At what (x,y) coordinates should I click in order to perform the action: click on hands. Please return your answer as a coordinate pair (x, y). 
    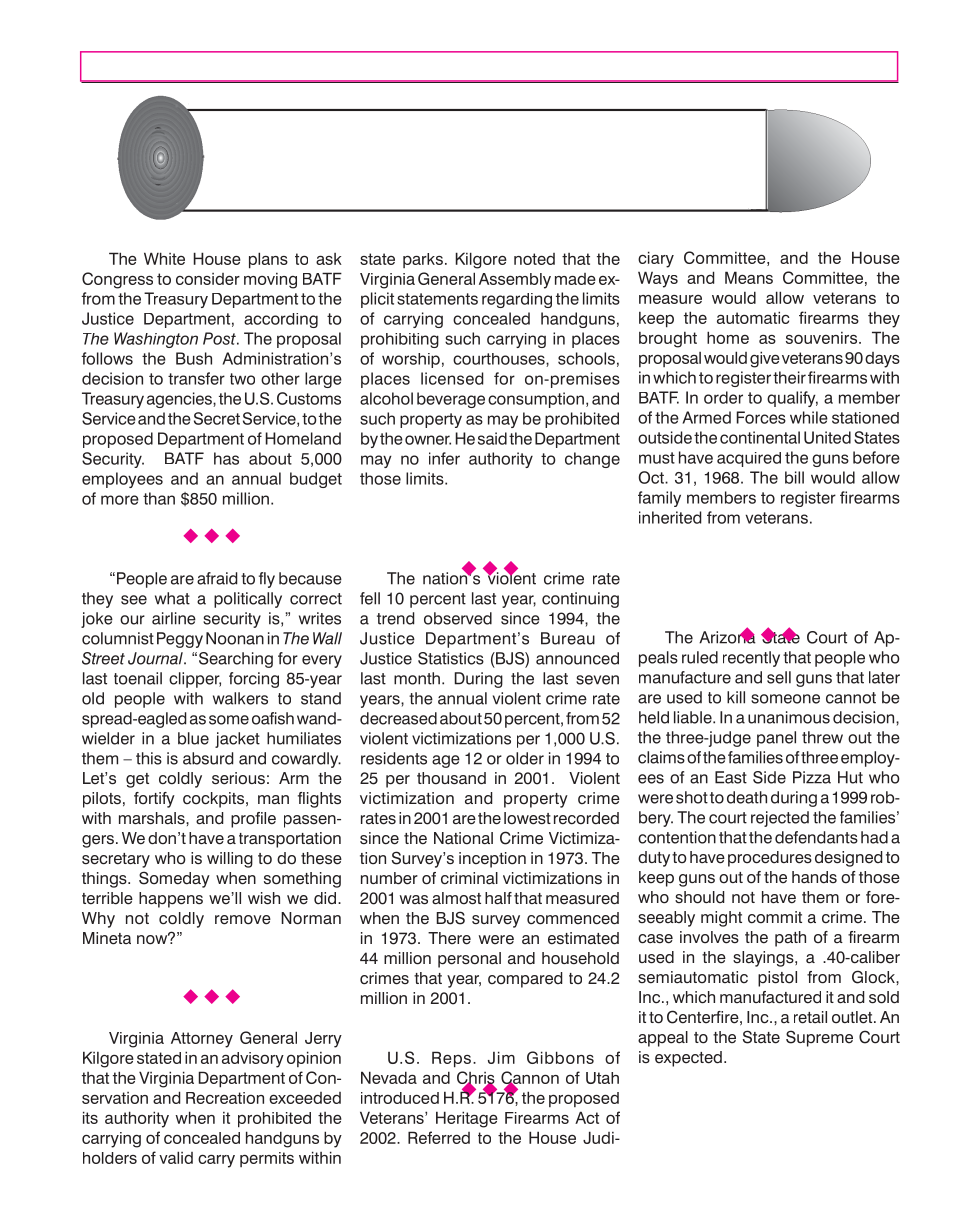
    Looking at the image, I should click on (814, 877).
